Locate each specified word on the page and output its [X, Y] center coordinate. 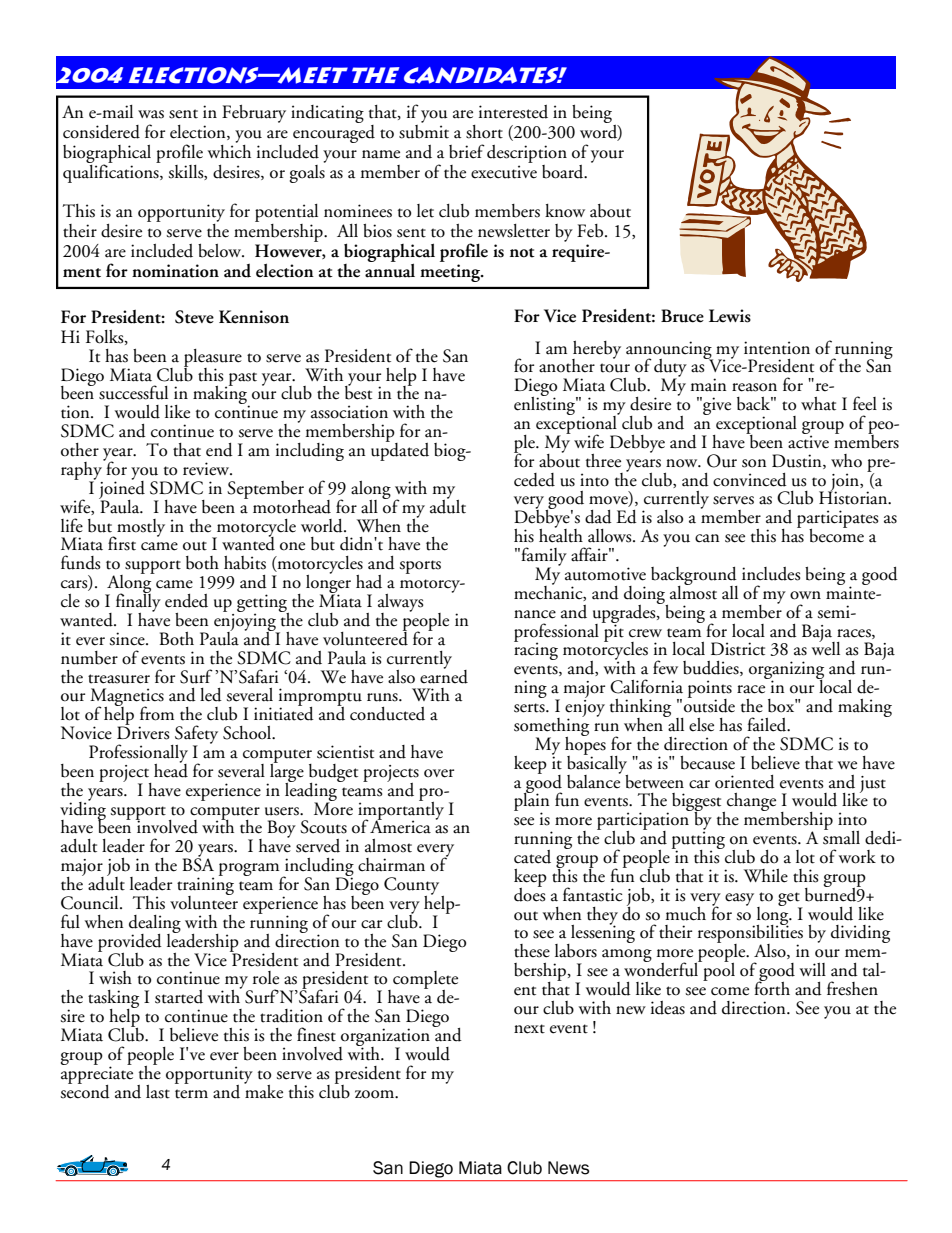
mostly [140, 529]
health [561, 534]
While [766, 876]
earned [444, 675]
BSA [198, 864]
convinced [750, 480]
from [157, 713]
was [151, 114]
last [158, 1092]
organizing [786, 671]
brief [467, 151]
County [413, 887]
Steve [194, 317]
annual [390, 269]
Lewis [730, 316]
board [564, 172]
